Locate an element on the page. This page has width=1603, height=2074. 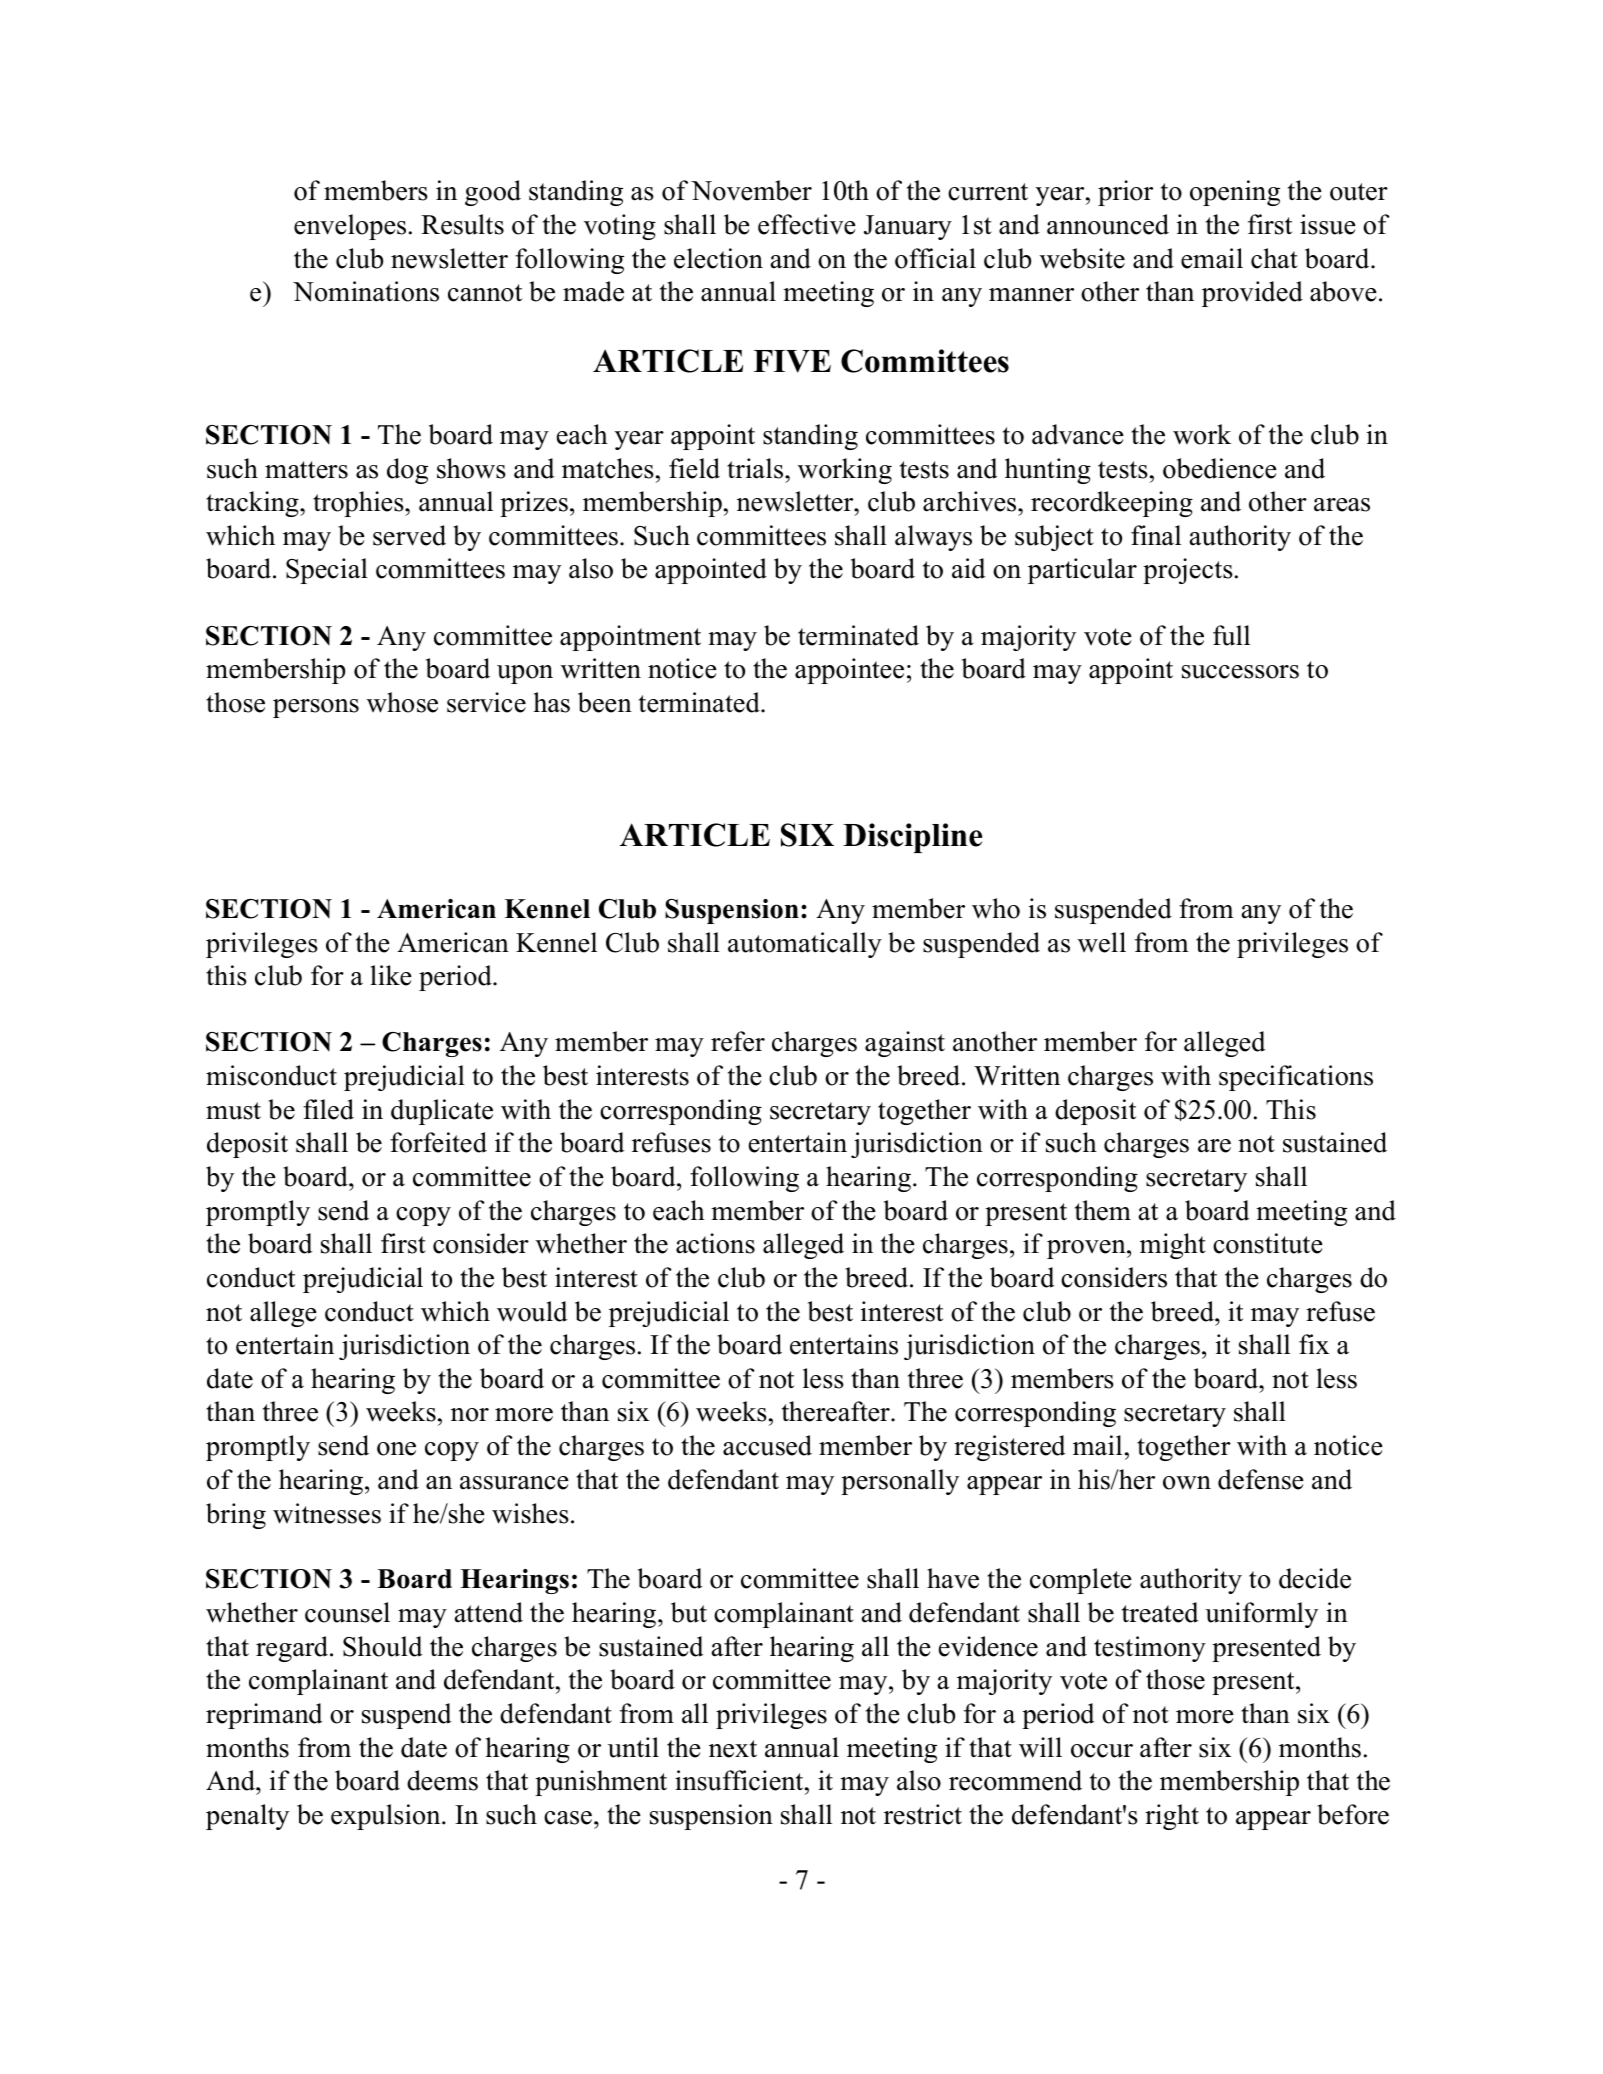
Discipline is located at coordinates (912, 838).
